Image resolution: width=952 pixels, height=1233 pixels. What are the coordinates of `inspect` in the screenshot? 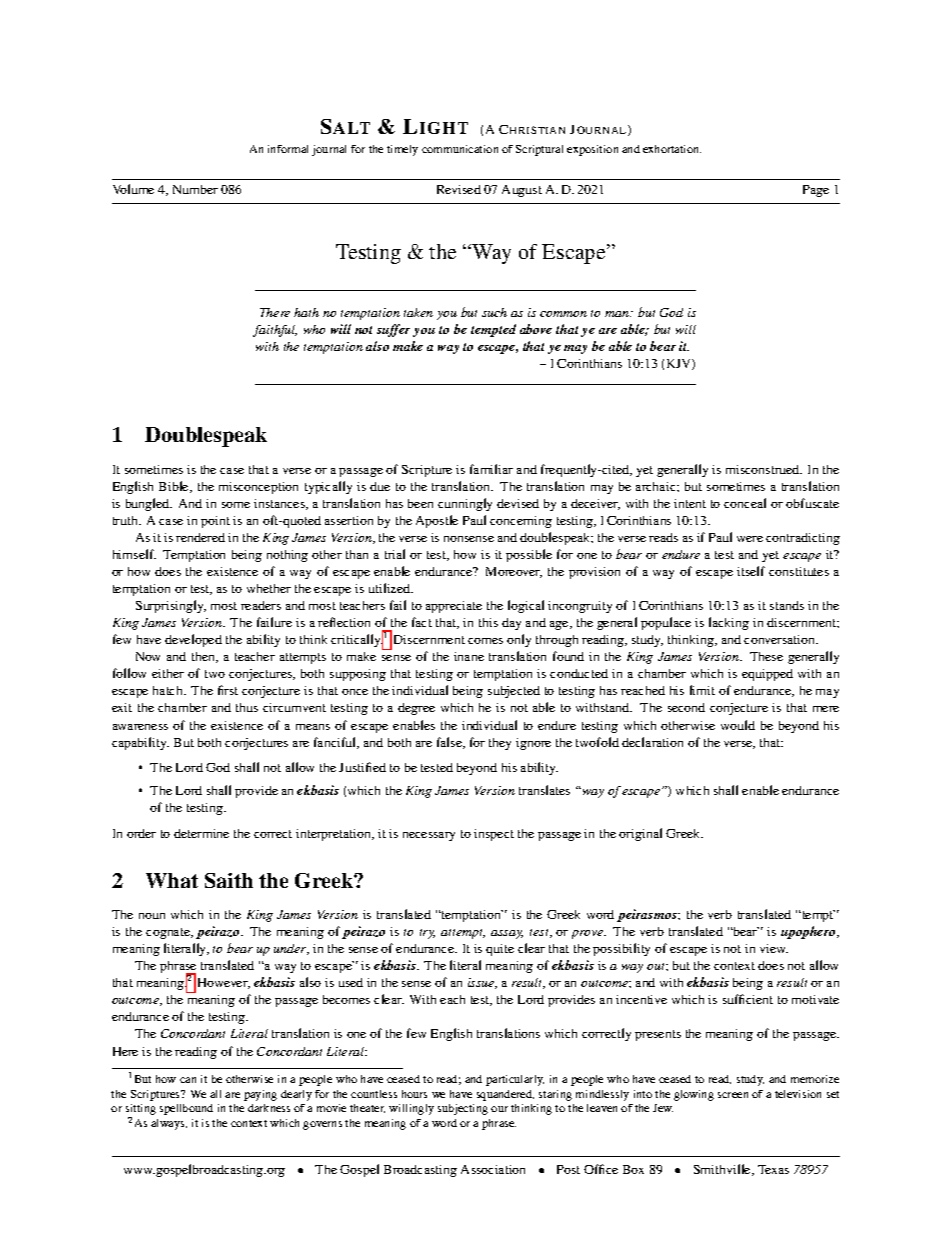 It's located at (494, 835).
